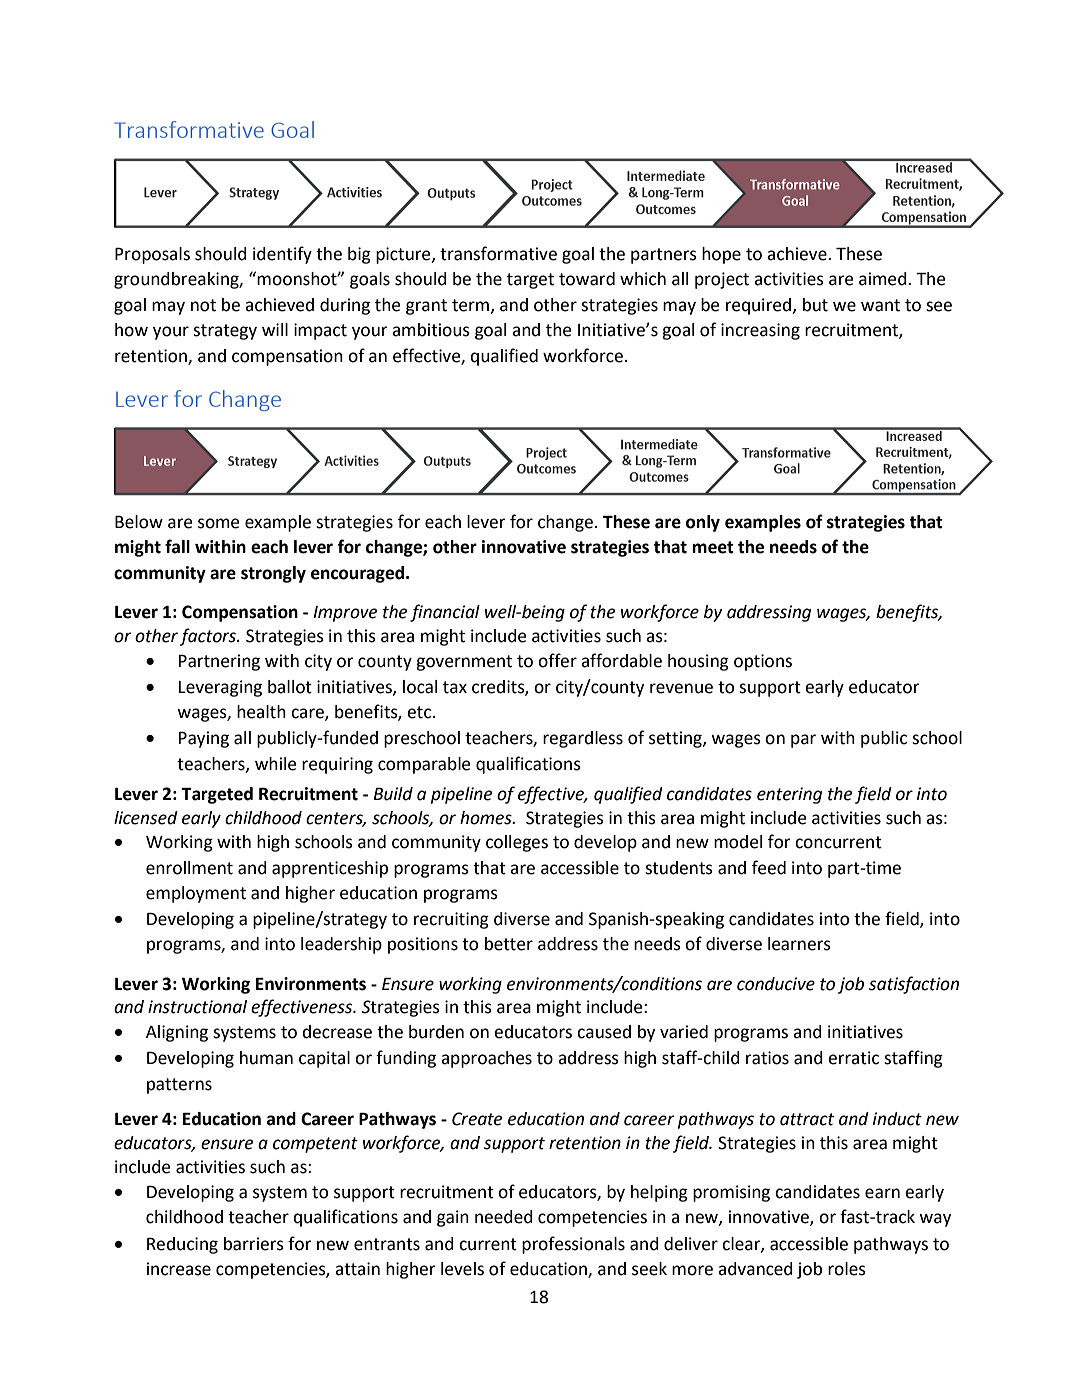  I want to click on barriers, so click(254, 1244).
